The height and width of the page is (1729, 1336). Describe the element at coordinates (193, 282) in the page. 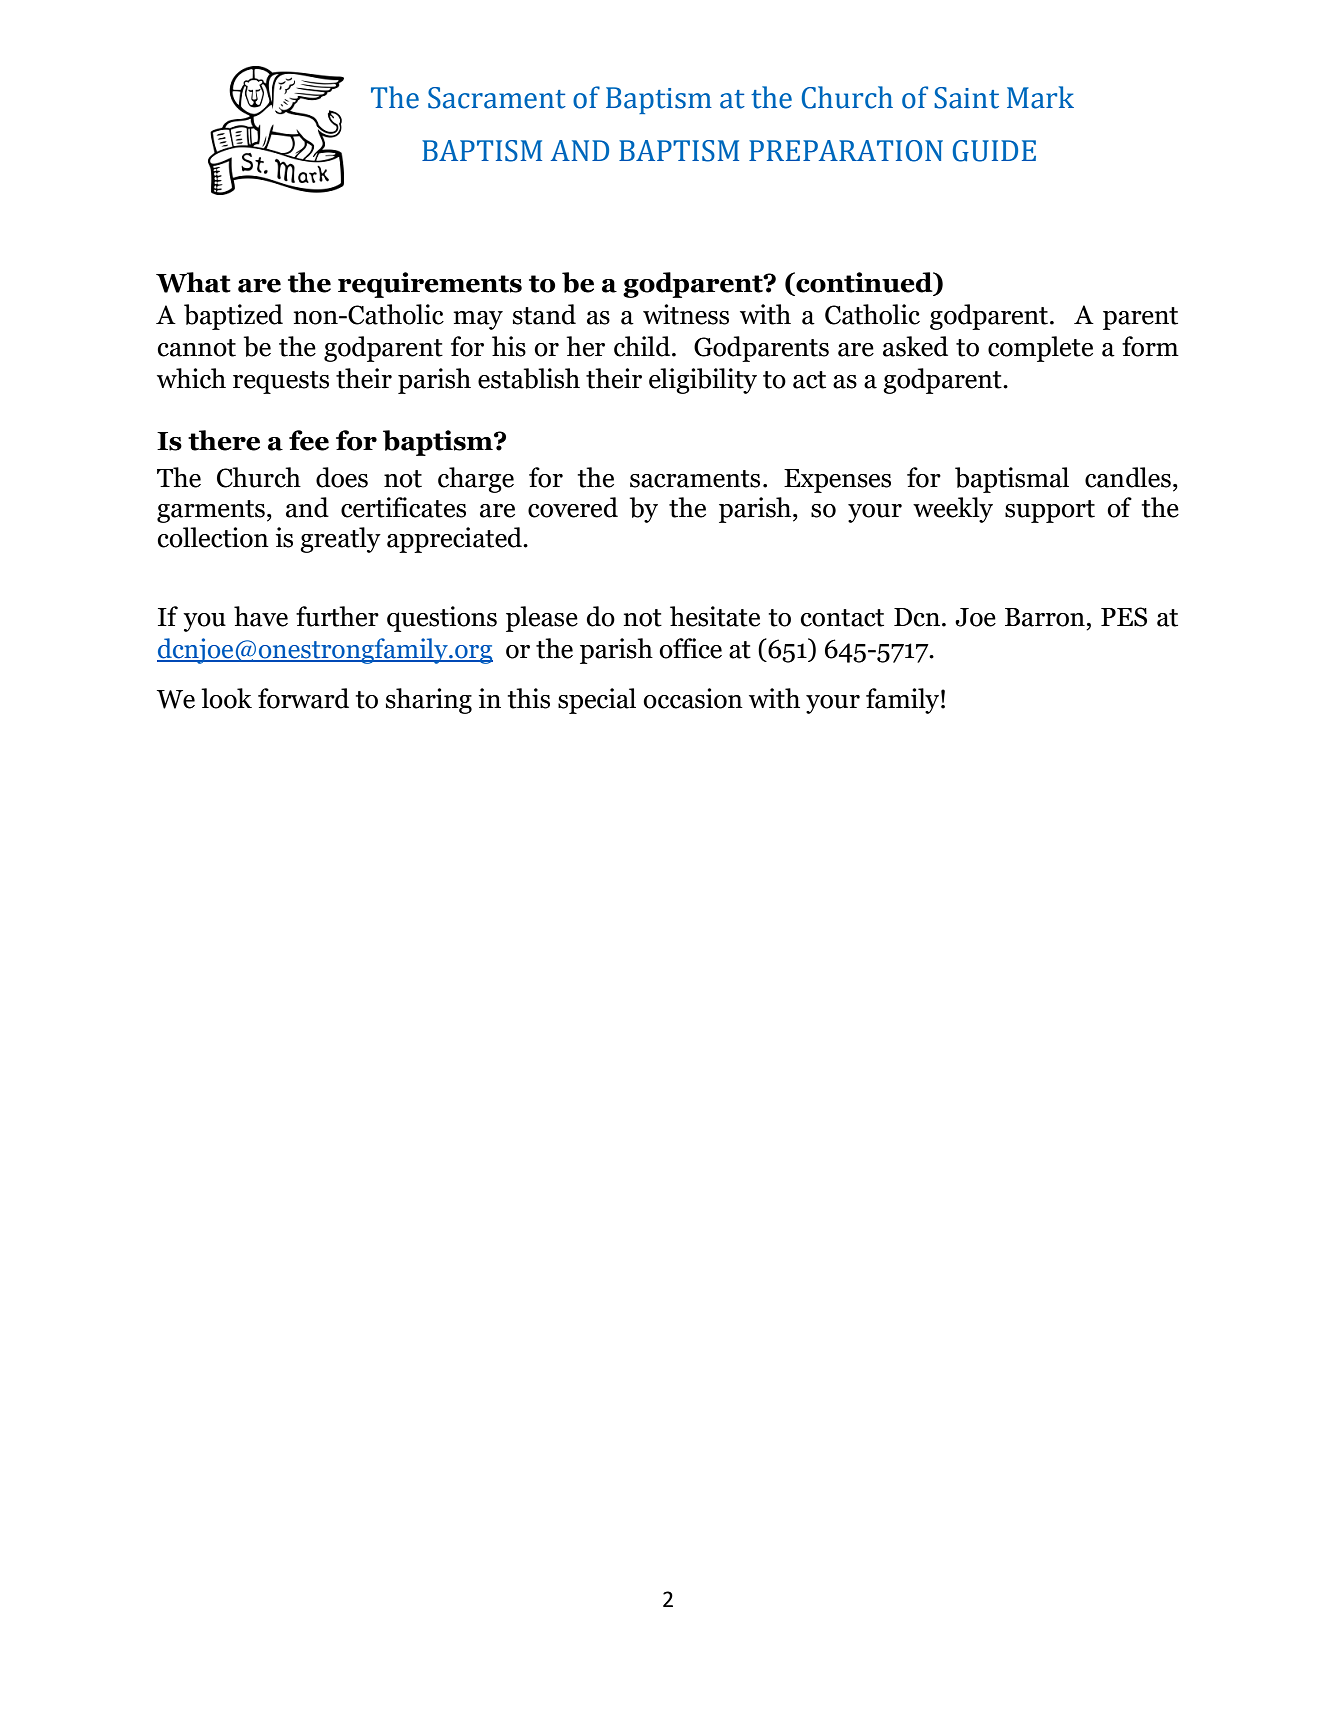

I see `What` at that location.
